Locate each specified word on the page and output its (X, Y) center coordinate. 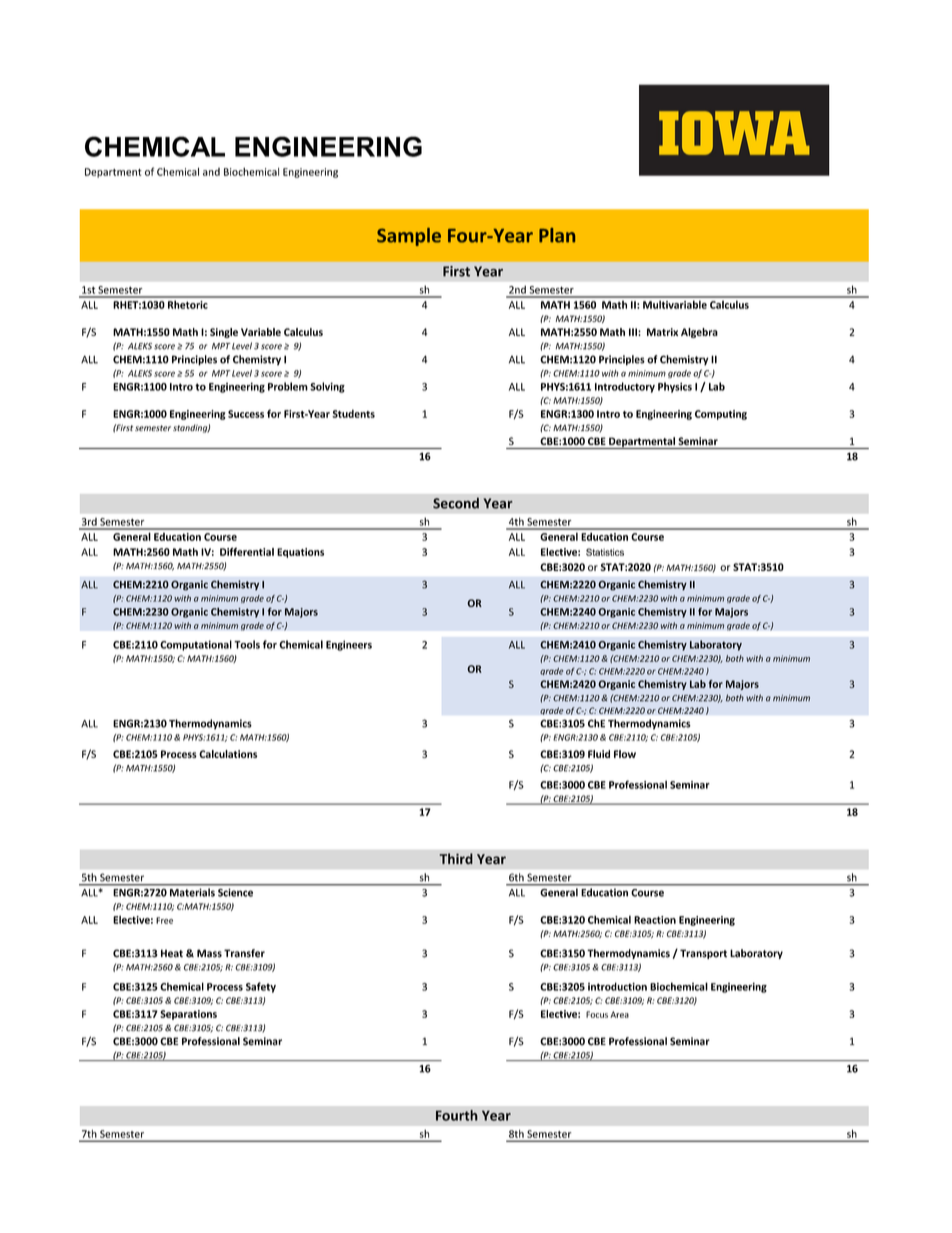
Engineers (349, 645)
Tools (247, 644)
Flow (625, 754)
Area (619, 1014)
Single (224, 333)
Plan (557, 235)
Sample (409, 237)
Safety (261, 987)
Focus (597, 1014)
